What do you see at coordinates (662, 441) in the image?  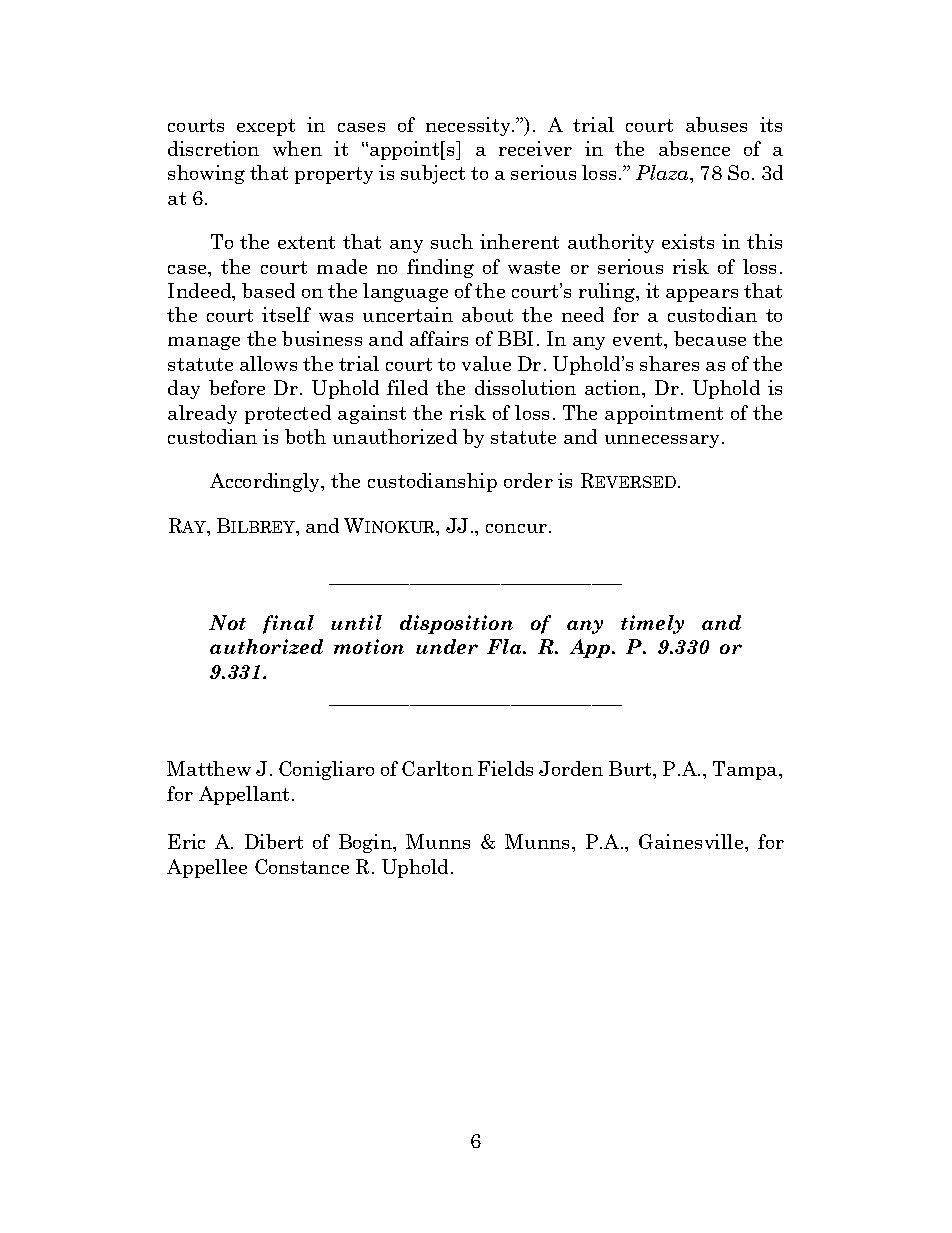 I see `unnecessary` at bounding box center [662, 441].
